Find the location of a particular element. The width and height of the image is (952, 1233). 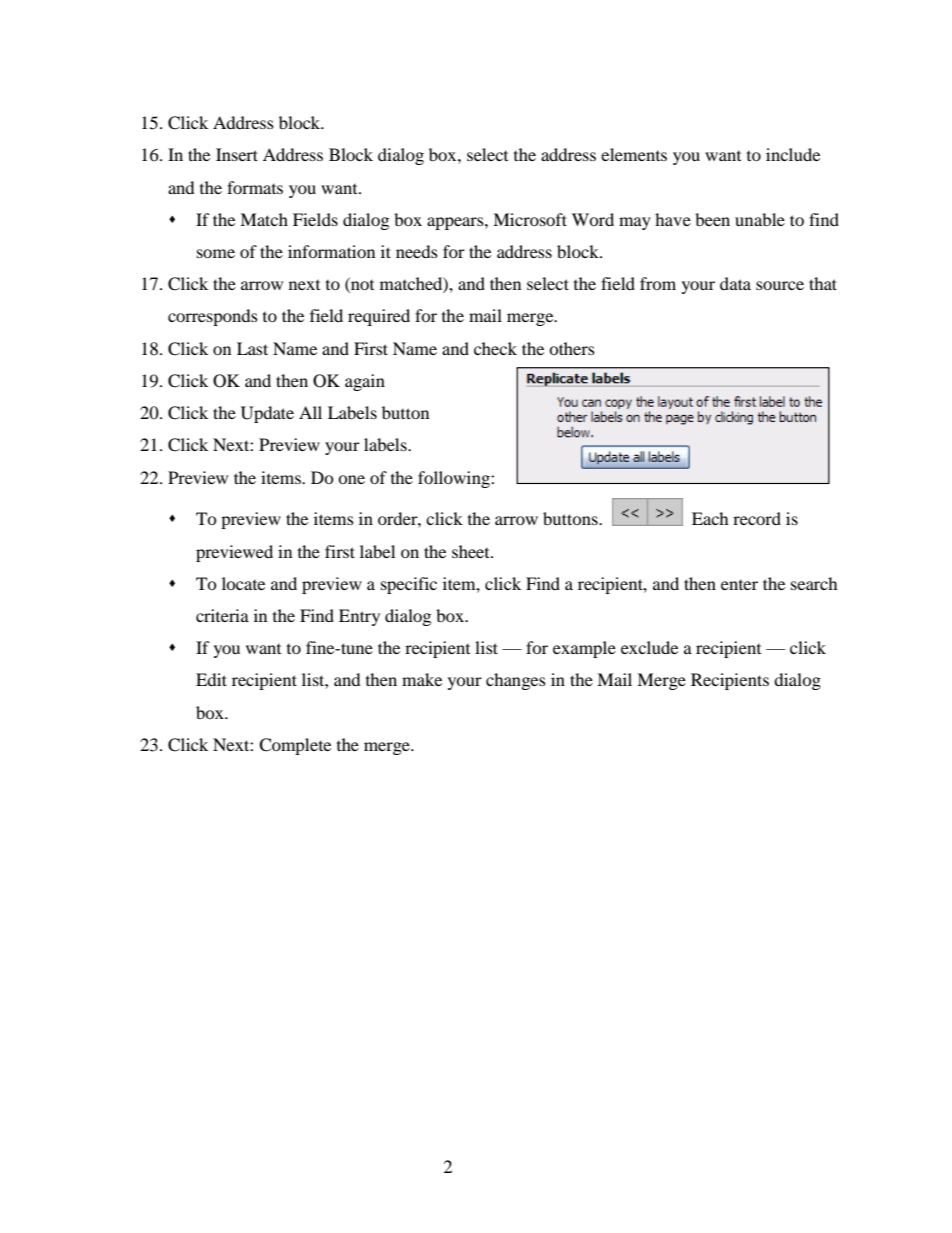

Complete is located at coordinates (295, 746).
